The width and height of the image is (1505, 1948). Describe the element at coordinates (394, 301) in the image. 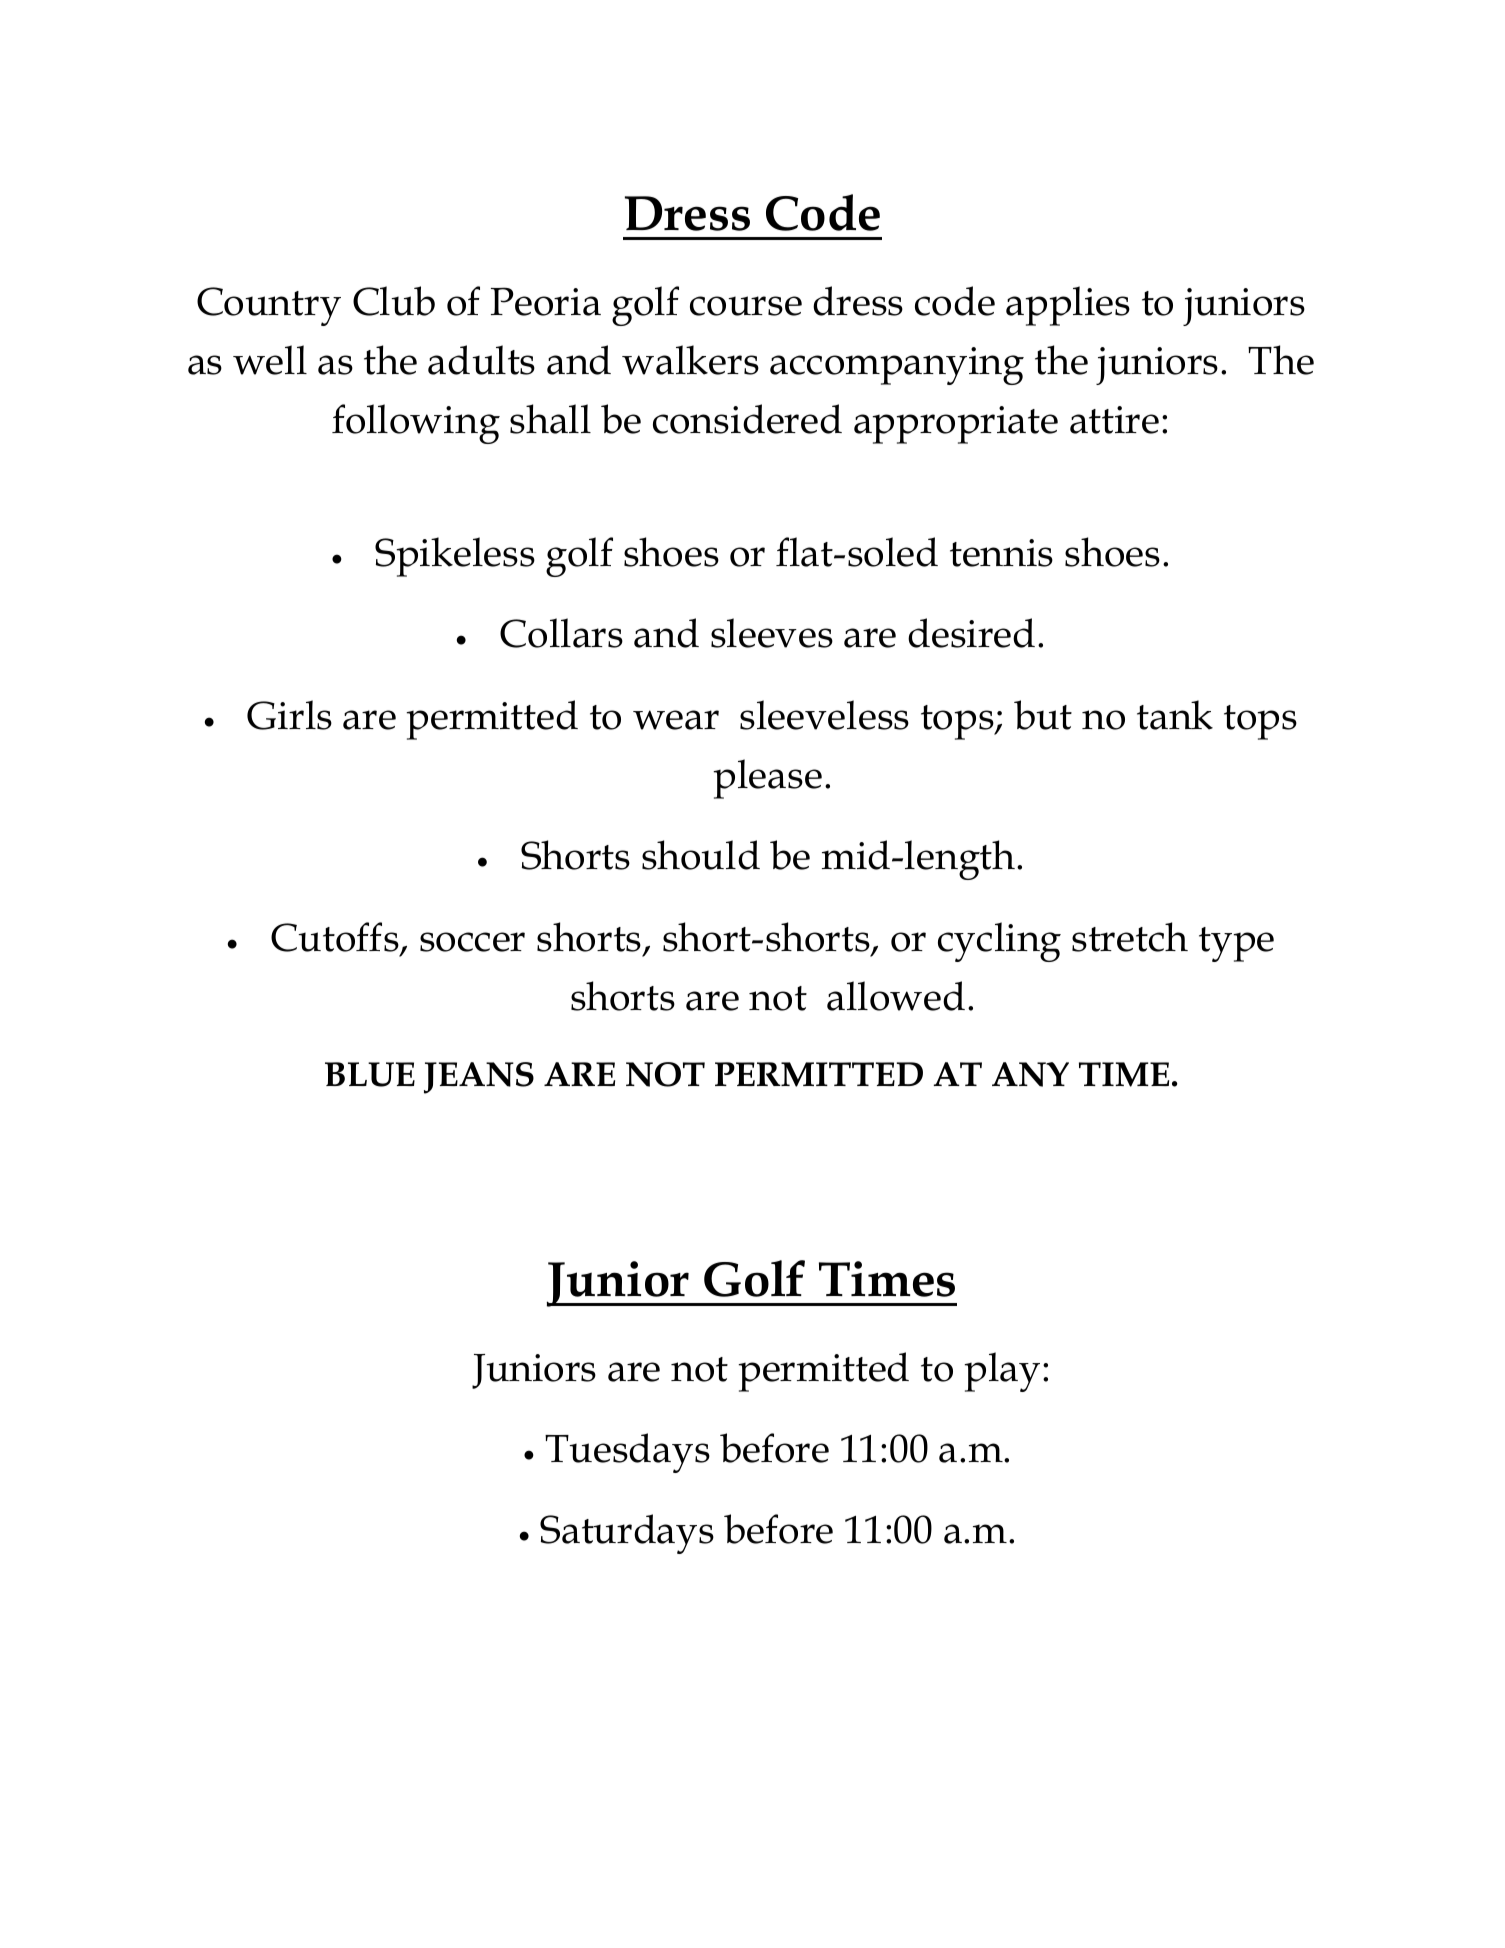

I see `Club` at that location.
